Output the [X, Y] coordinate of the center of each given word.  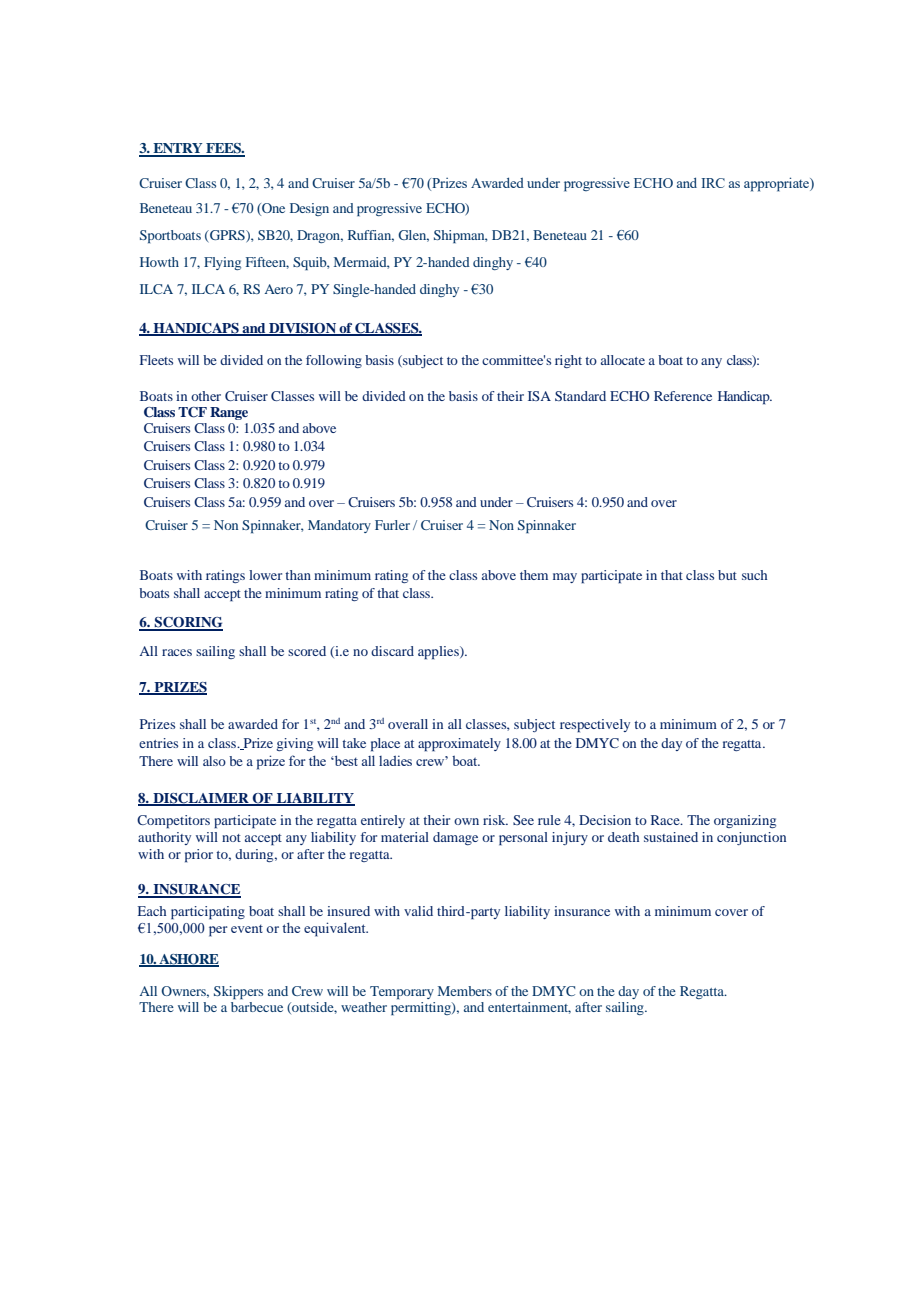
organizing [745, 821]
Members [465, 991]
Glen [413, 236]
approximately [459, 745]
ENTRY [178, 149]
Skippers [238, 992]
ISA [539, 396]
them [534, 575]
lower [265, 575]
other [206, 396]
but [727, 575]
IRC [713, 183]
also [214, 761]
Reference [683, 396]
